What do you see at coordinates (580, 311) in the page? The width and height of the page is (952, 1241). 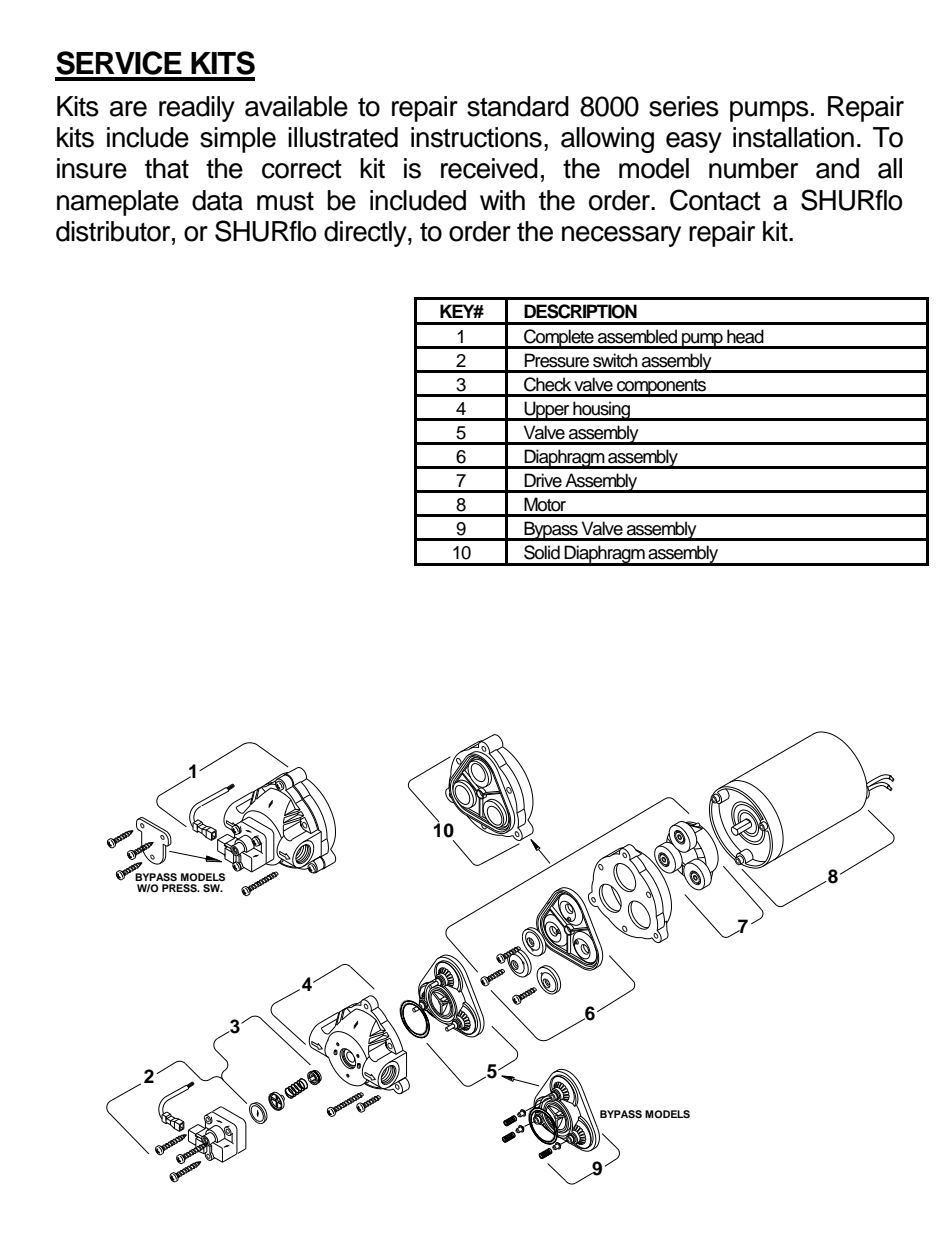 I see `DESCRIPTION` at bounding box center [580, 311].
